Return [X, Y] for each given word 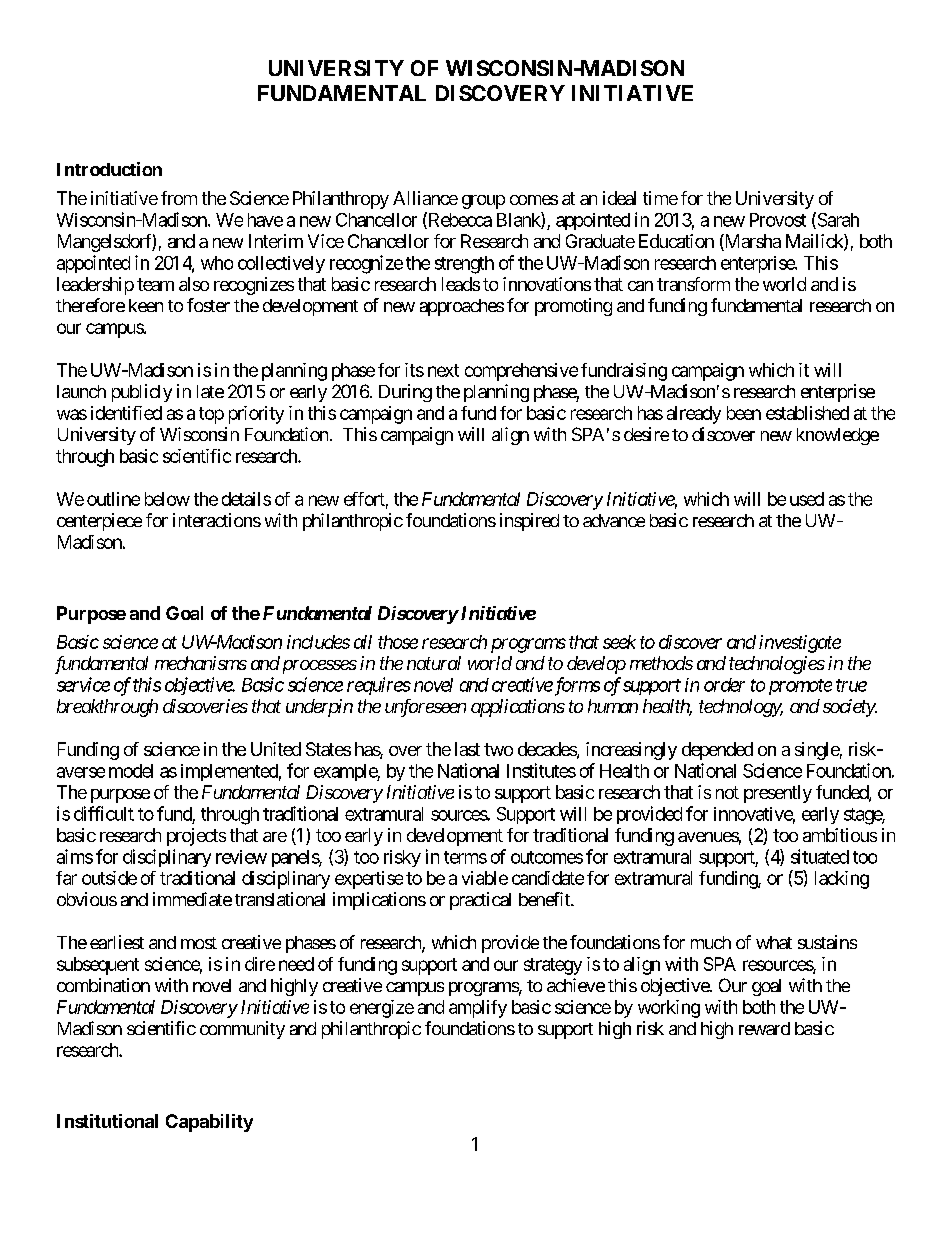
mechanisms [201, 663]
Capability [209, 1123]
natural [434, 663]
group [483, 202]
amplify [478, 1009]
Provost [778, 220]
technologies [777, 665]
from [179, 198]
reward [764, 1028]
